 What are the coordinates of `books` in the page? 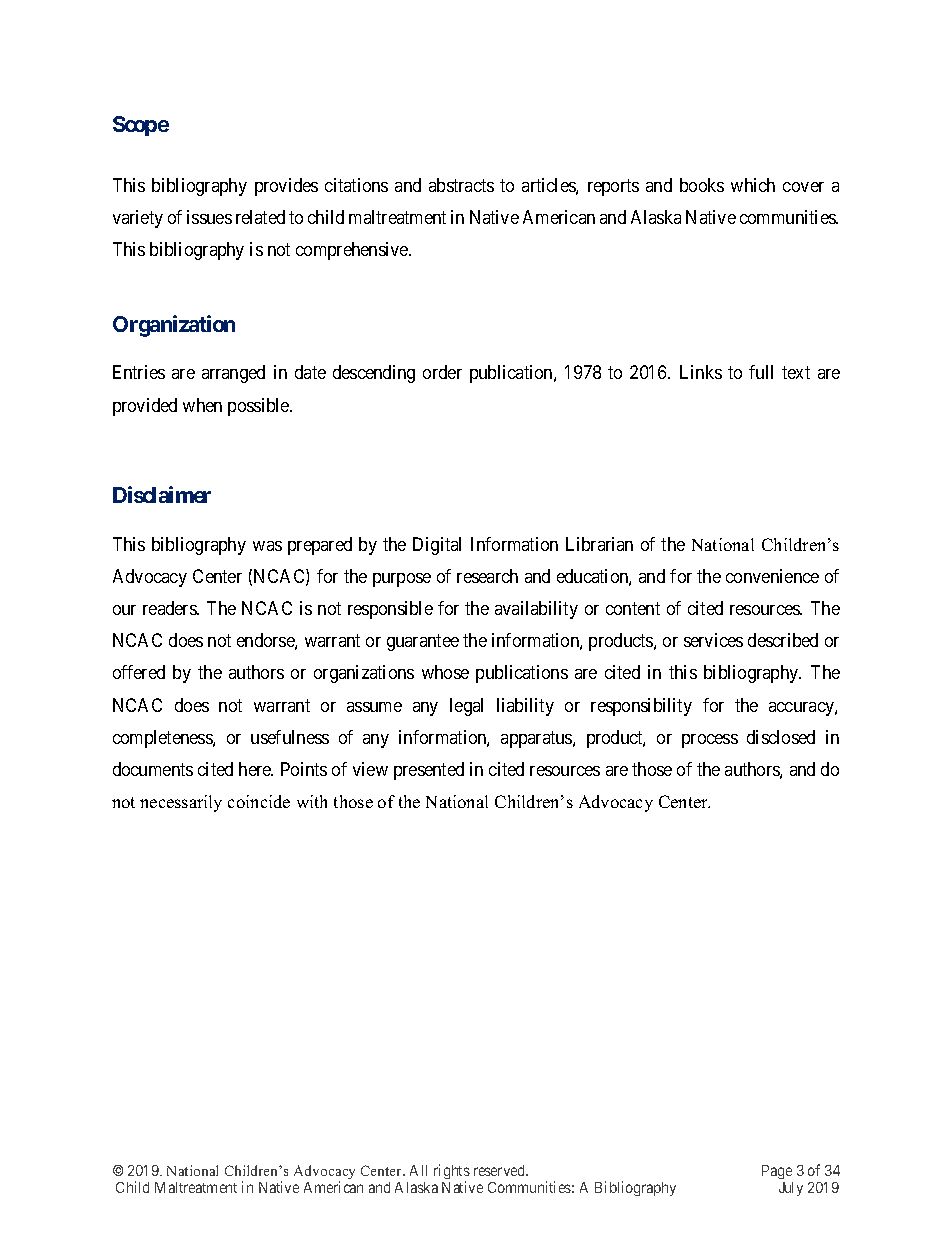 It's located at (702, 185).
